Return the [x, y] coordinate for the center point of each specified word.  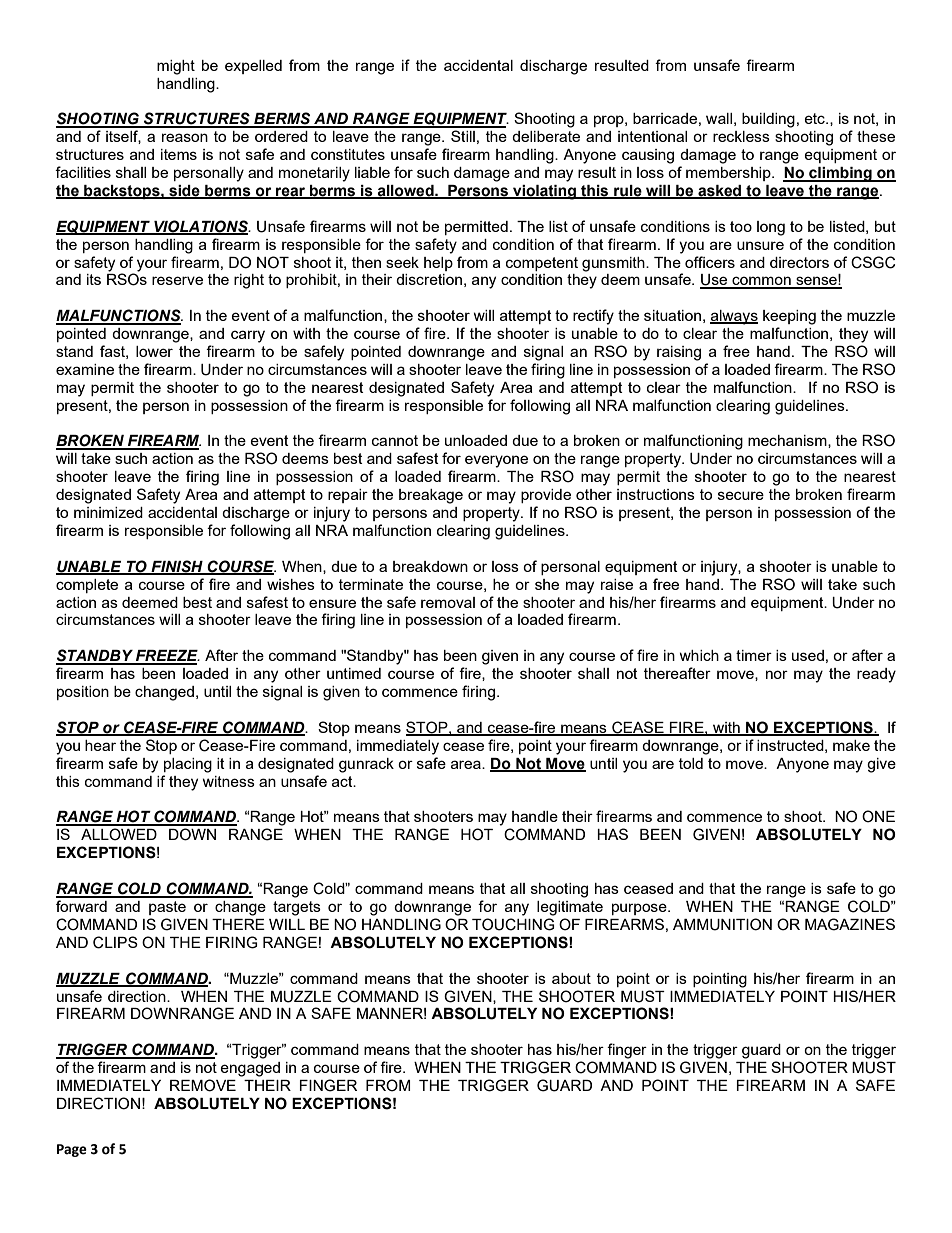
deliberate [546, 136]
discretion [429, 279]
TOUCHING [513, 924]
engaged [250, 1069]
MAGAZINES [850, 924]
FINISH [177, 567]
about [571, 978]
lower [154, 351]
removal [448, 602]
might [176, 67]
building [768, 120]
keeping [789, 317]
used [808, 655]
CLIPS [115, 942]
